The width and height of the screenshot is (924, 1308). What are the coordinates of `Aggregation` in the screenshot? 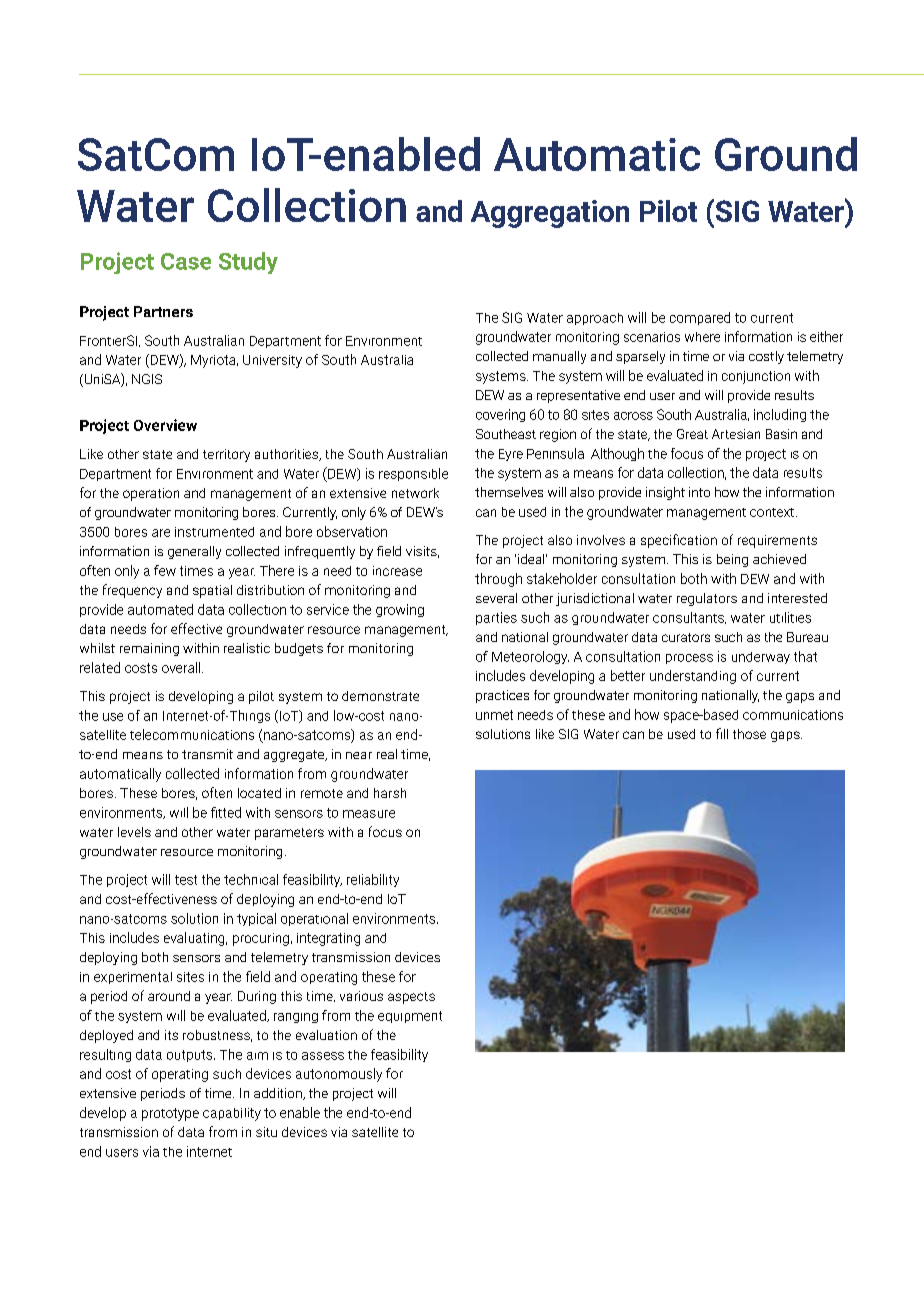 It's located at (550, 214).
